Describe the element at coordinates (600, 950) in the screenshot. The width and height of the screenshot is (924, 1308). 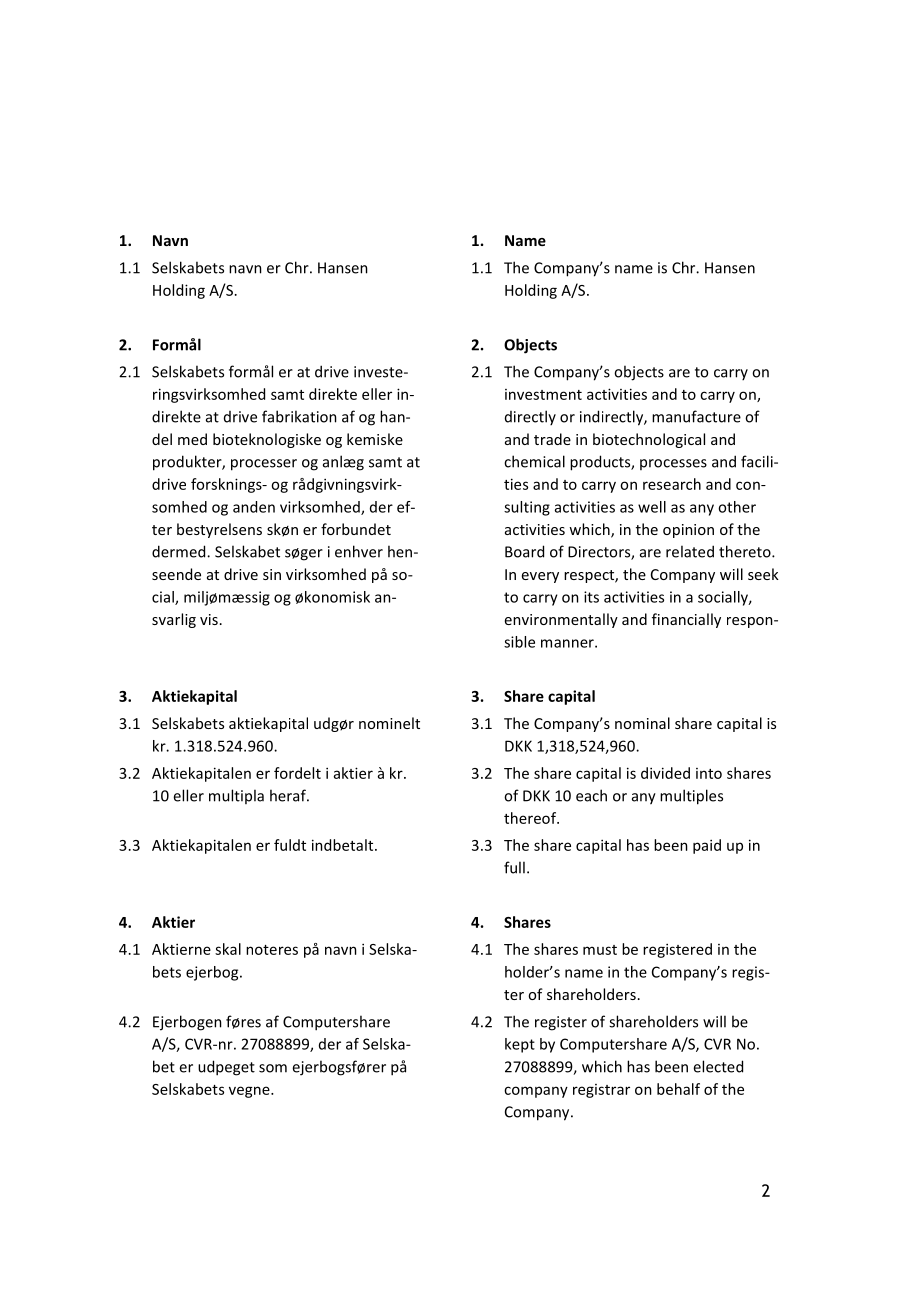
I see `must` at that location.
